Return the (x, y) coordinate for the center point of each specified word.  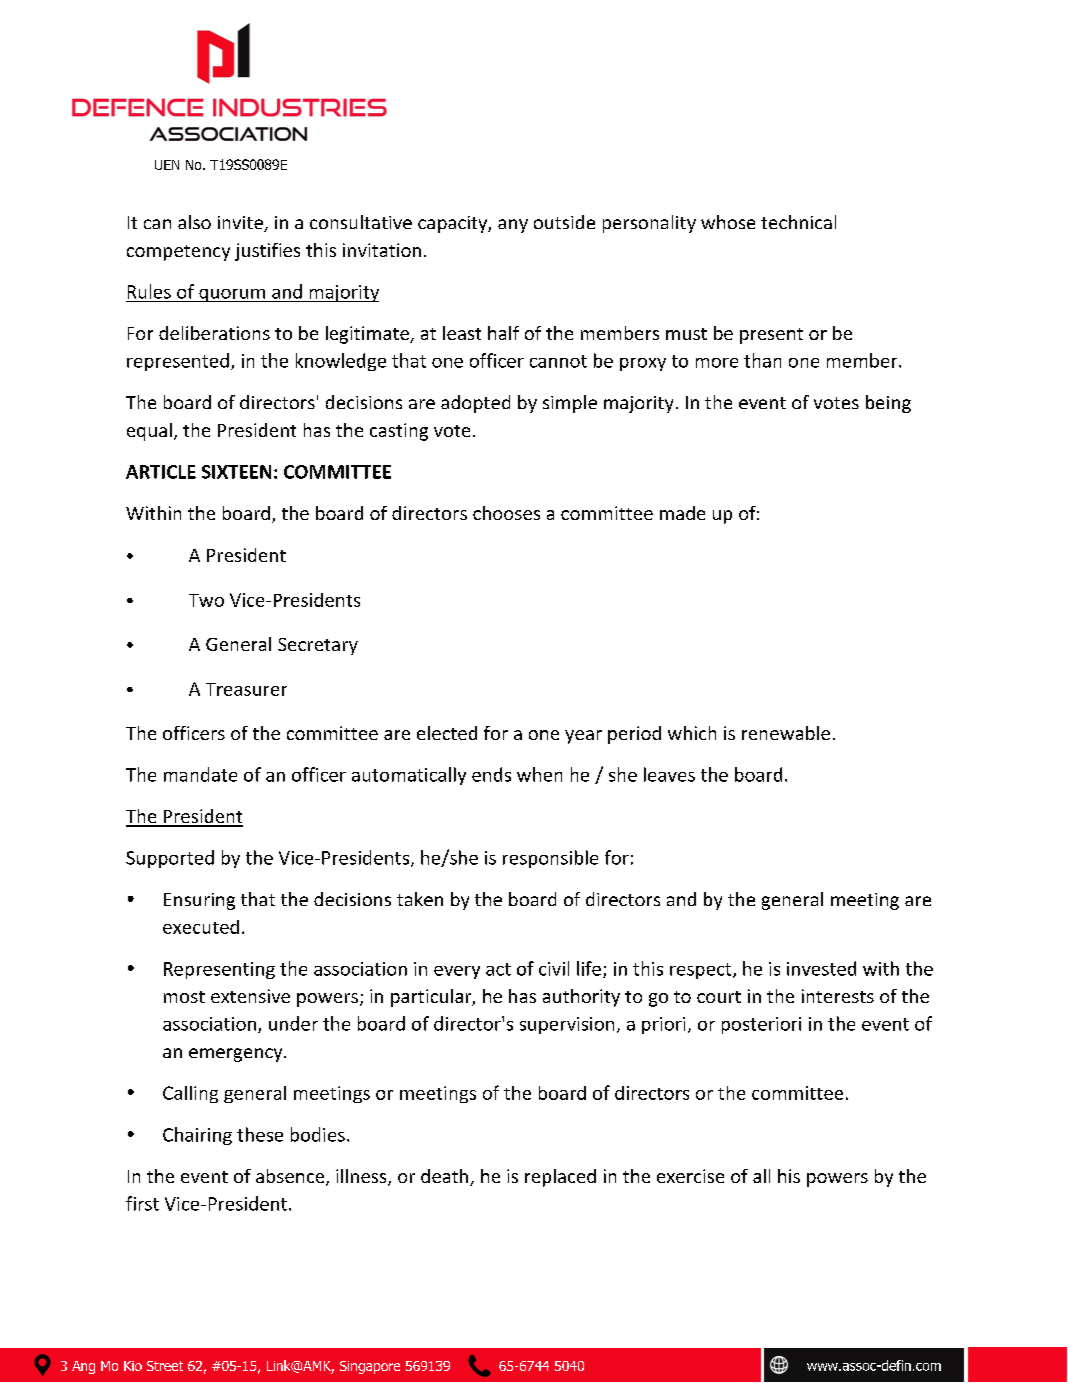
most (184, 997)
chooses (506, 513)
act (498, 969)
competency (178, 253)
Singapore (370, 1367)
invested (821, 968)
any (513, 226)
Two (206, 600)
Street (165, 1366)
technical (798, 222)
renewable (786, 733)
